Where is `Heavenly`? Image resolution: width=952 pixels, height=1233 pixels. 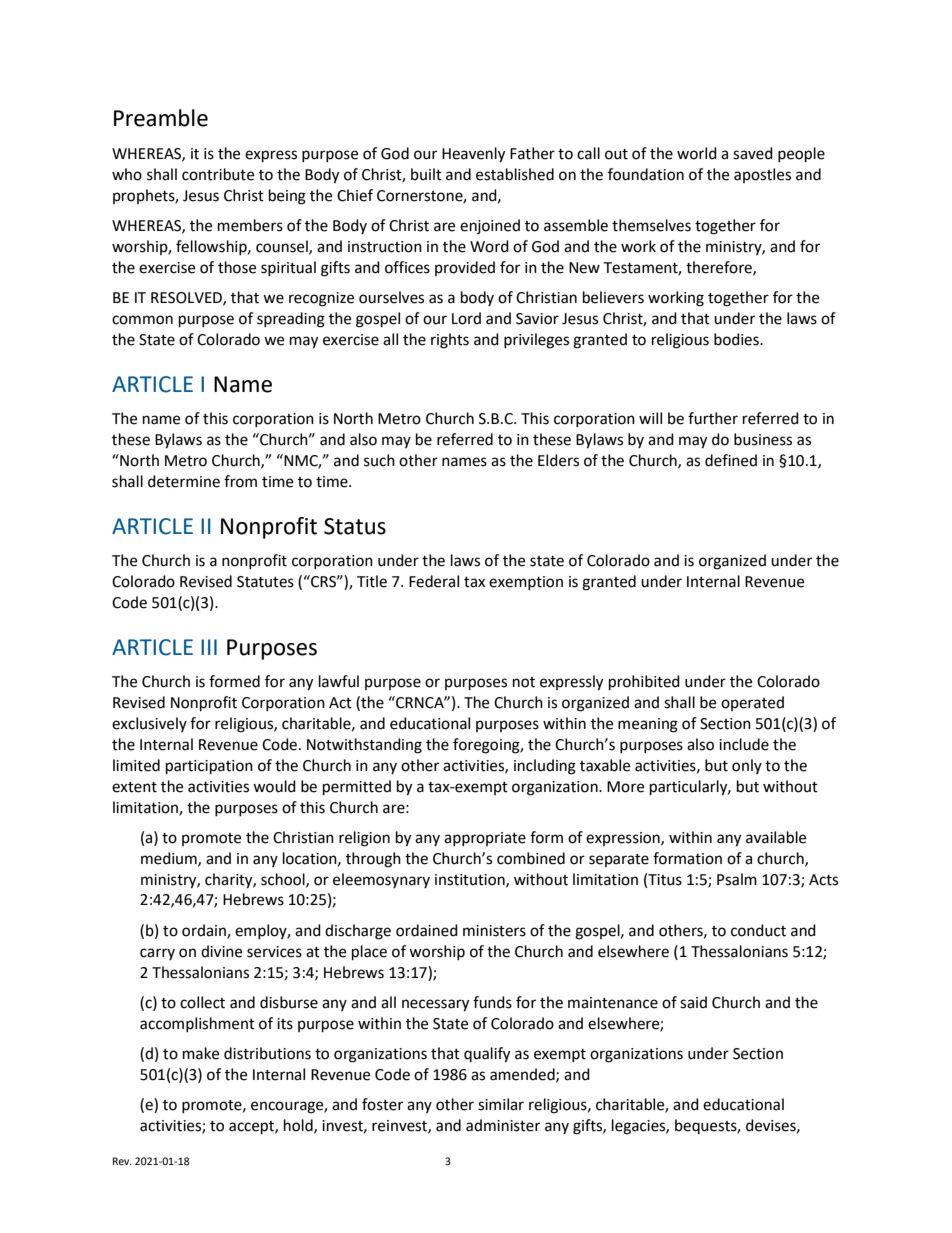 Heavenly is located at coordinates (473, 155).
